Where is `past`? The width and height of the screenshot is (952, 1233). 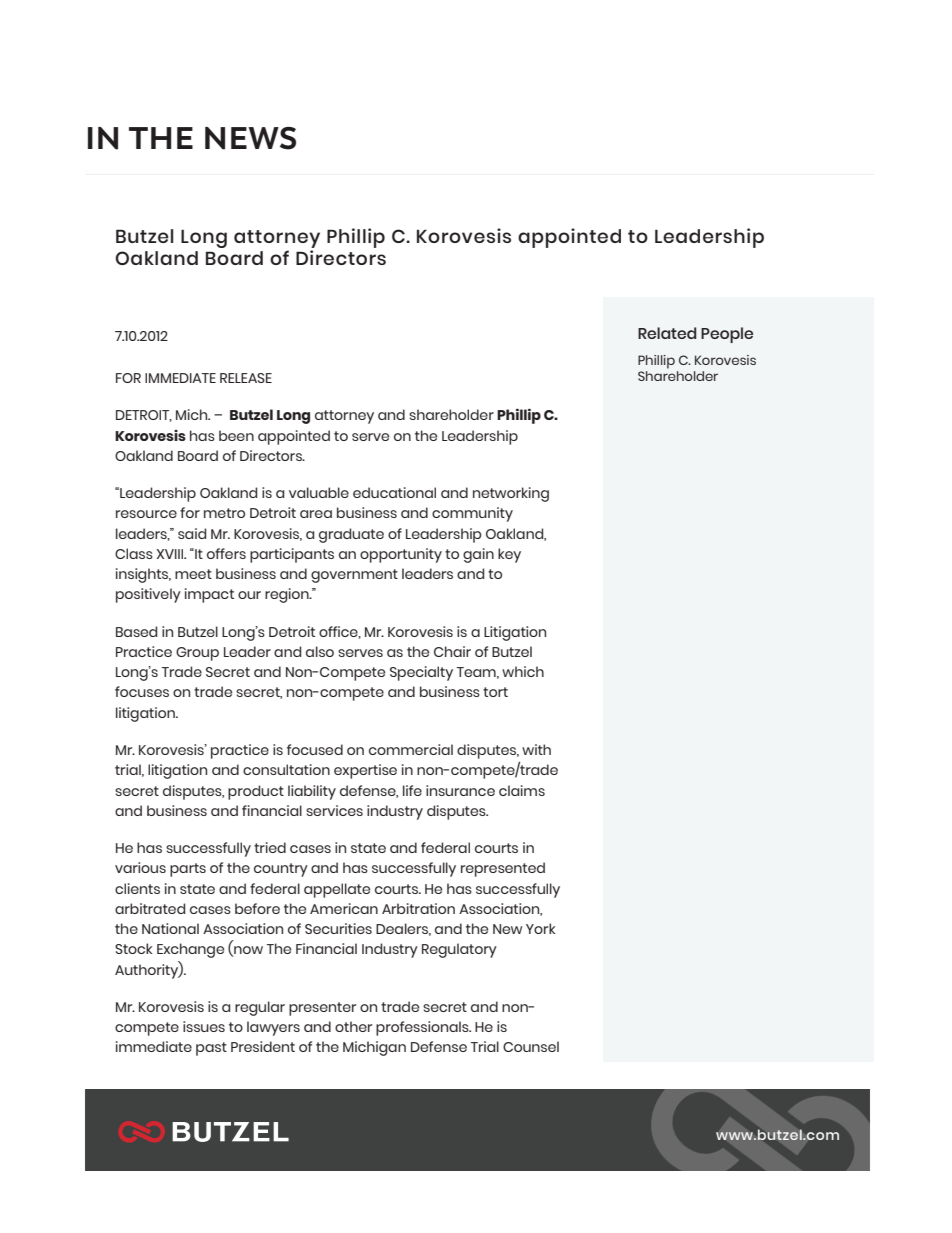
past is located at coordinates (211, 1049).
